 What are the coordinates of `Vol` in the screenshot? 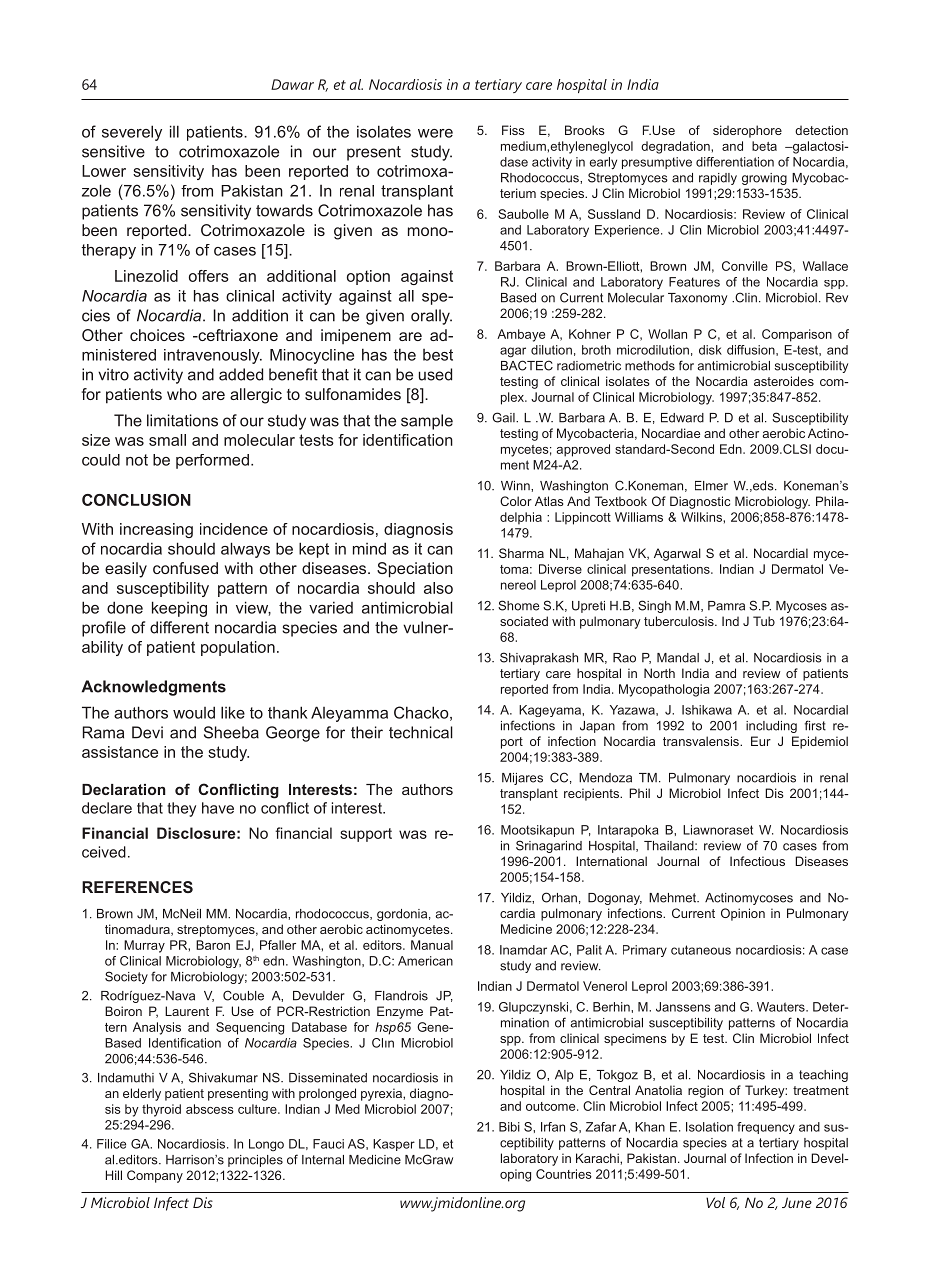 It's located at (715, 1202).
